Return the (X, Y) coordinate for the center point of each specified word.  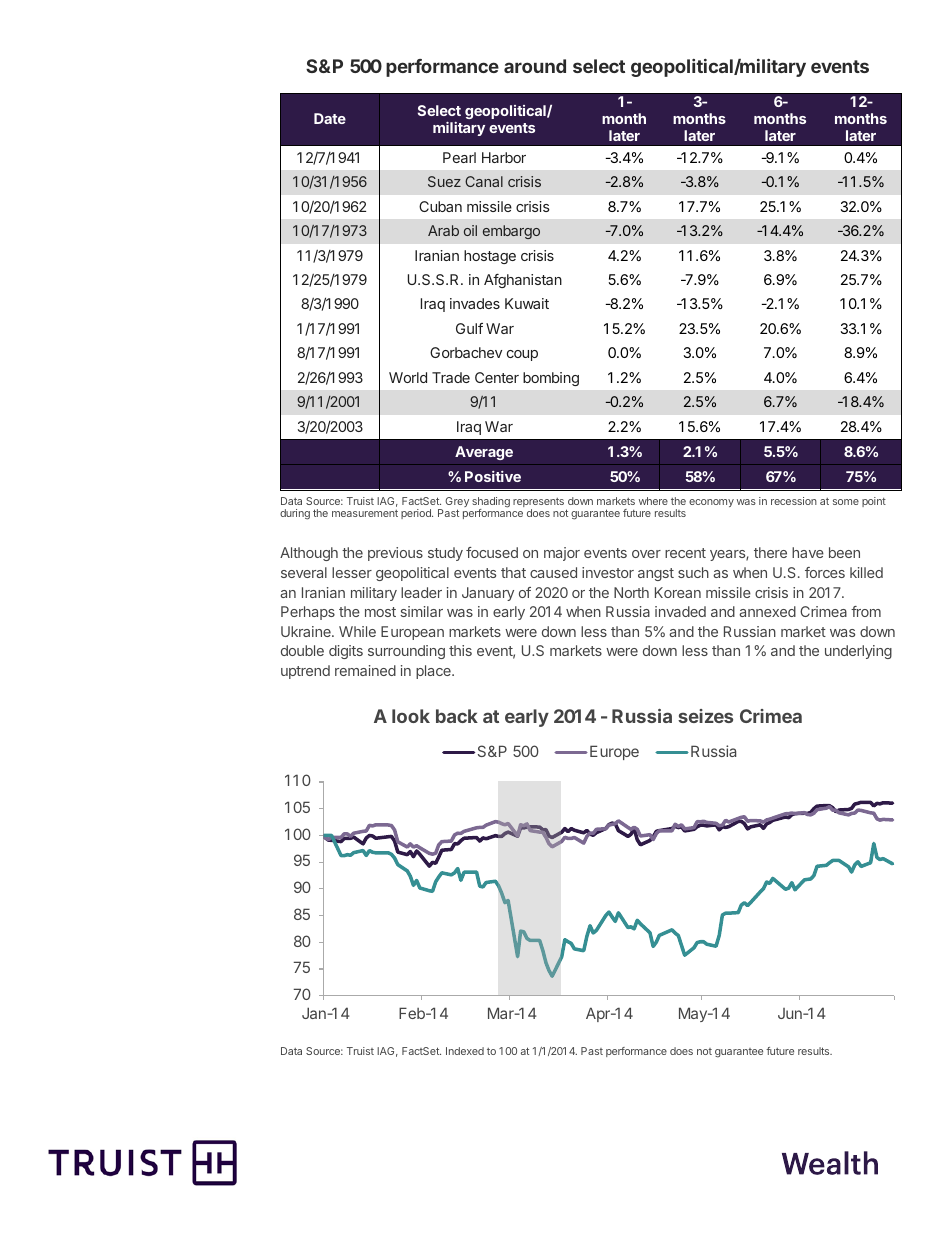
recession (794, 501)
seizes (705, 716)
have (808, 552)
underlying (858, 652)
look (411, 716)
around (535, 66)
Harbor (504, 157)
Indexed (465, 1051)
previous (395, 554)
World (408, 377)
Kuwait (527, 303)
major (562, 554)
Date (330, 118)
